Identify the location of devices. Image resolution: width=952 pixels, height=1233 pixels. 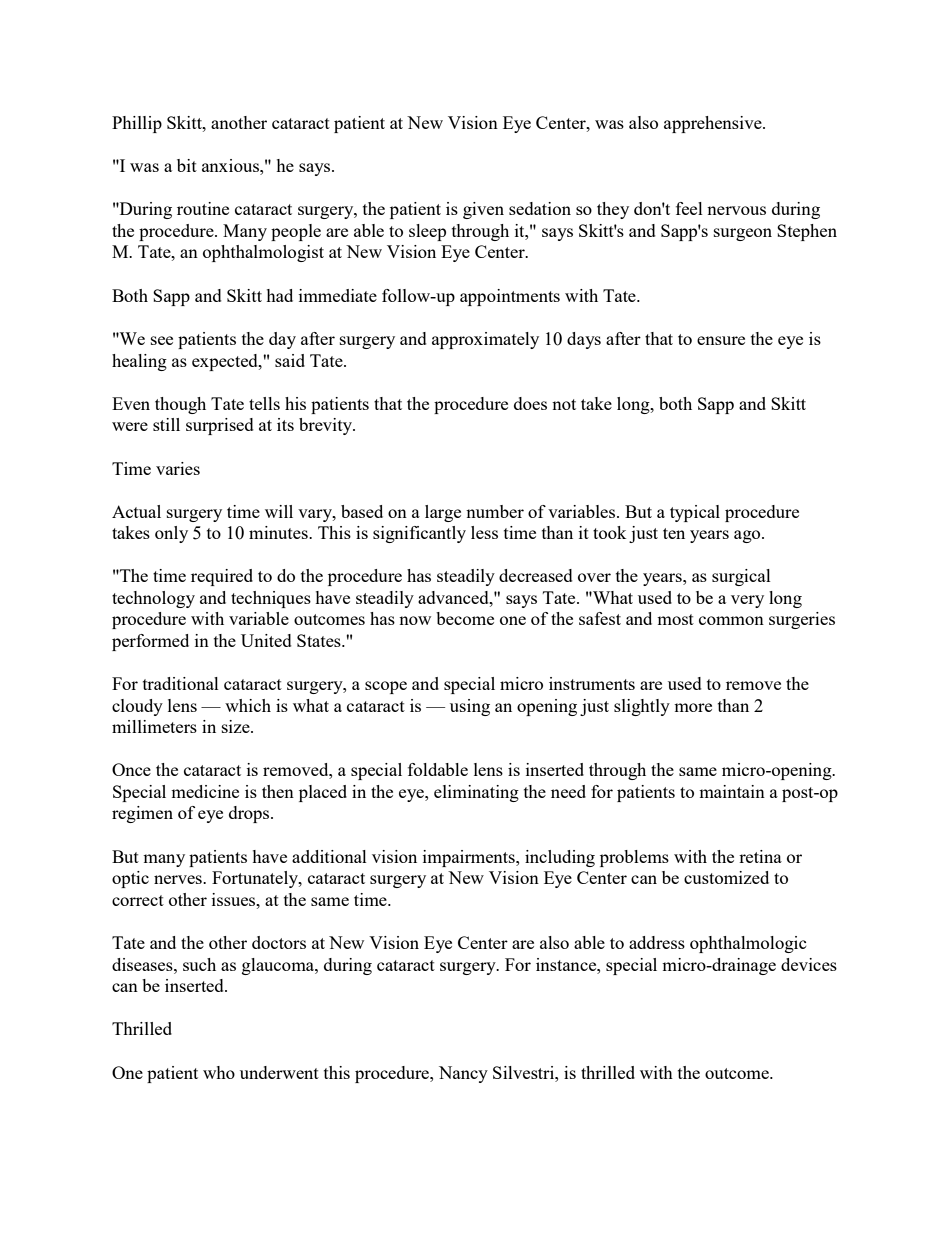
(809, 964).
